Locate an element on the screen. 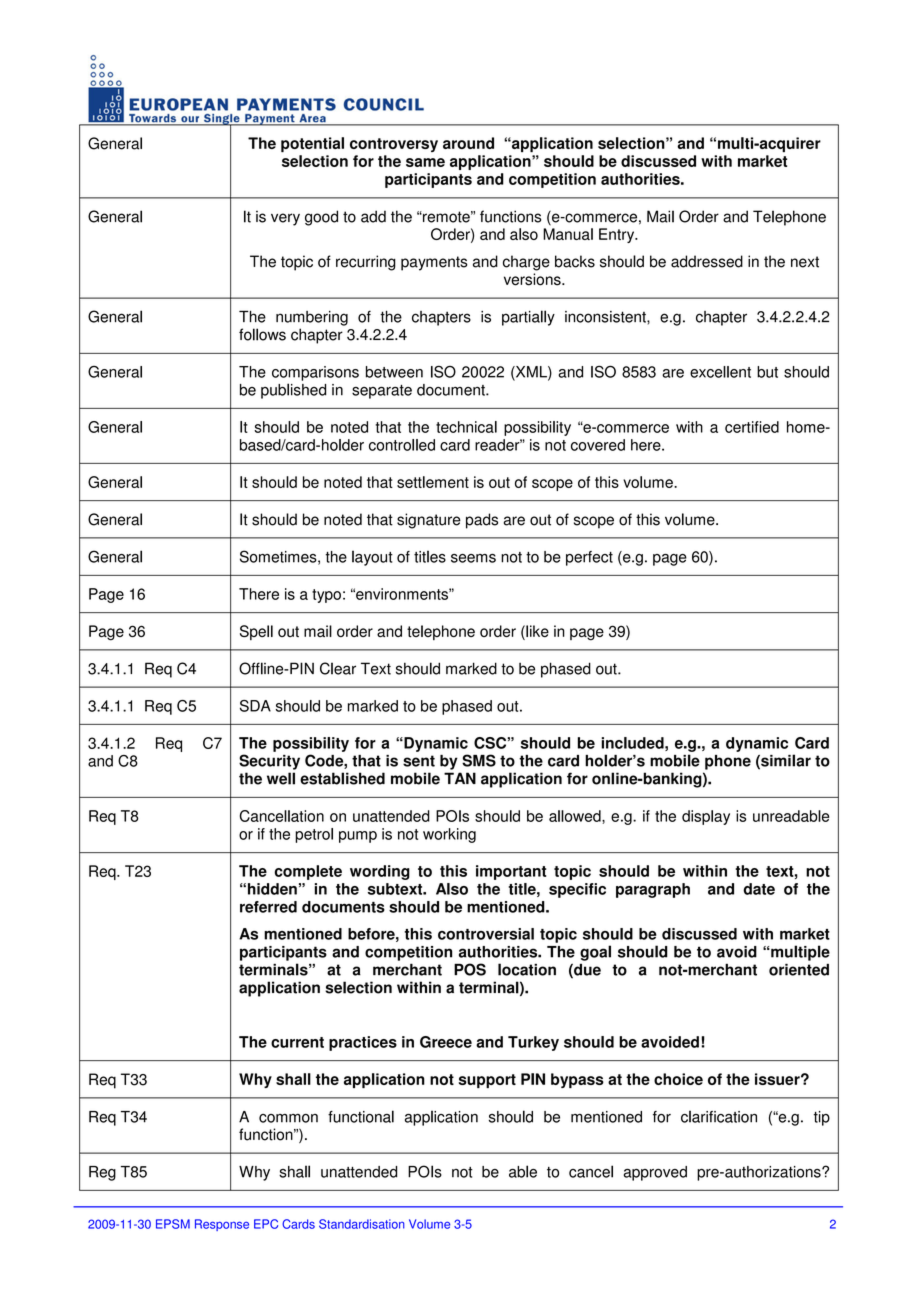  published is located at coordinates (293, 391).
